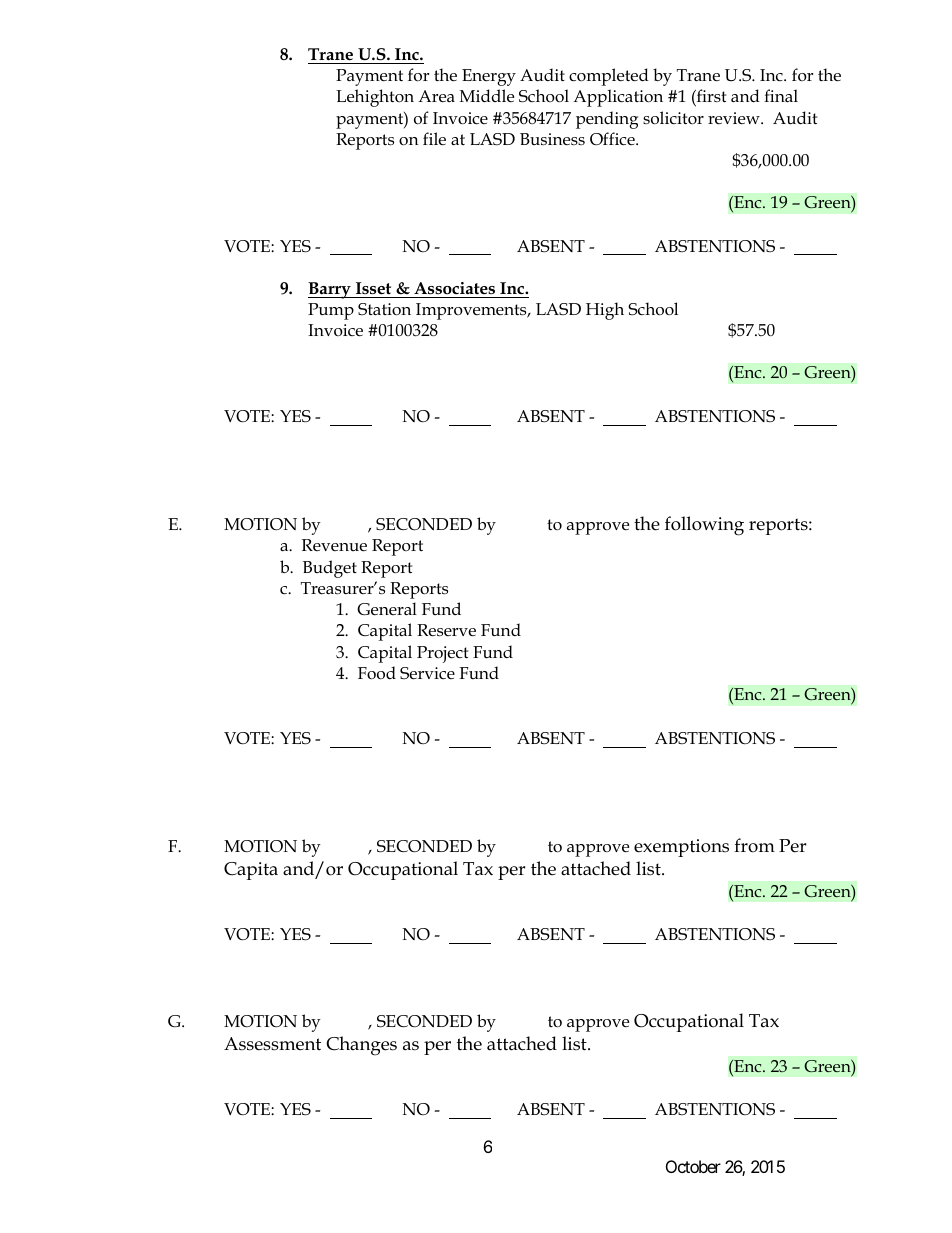 The width and height of the screenshot is (952, 1233). Describe the element at coordinates (361, 1046) in the screenshot. I see `Changes` at that location.
